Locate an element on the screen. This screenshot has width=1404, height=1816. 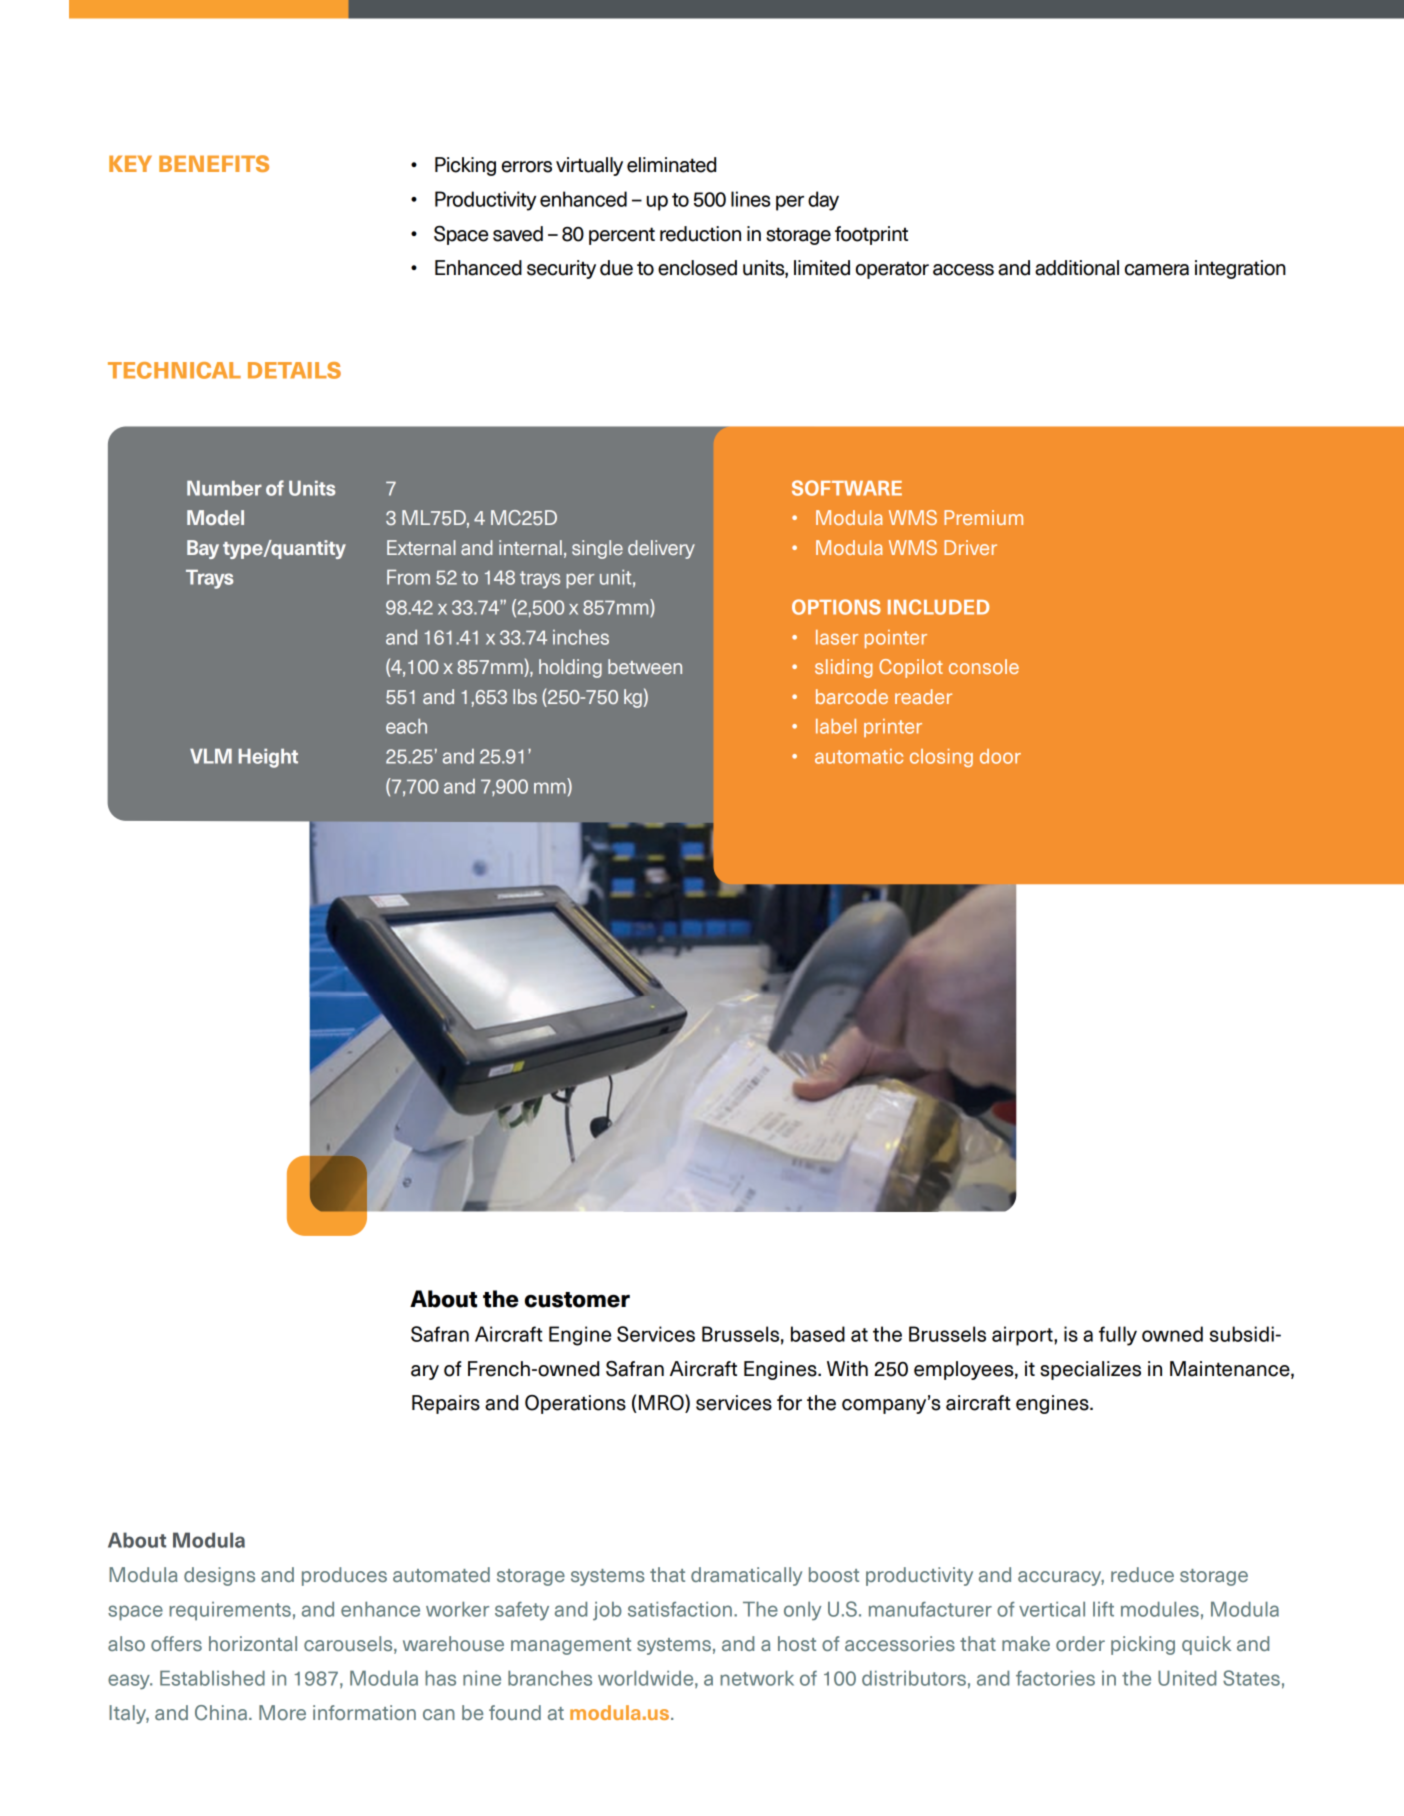
reduction is located at coordinates (700, 234).
